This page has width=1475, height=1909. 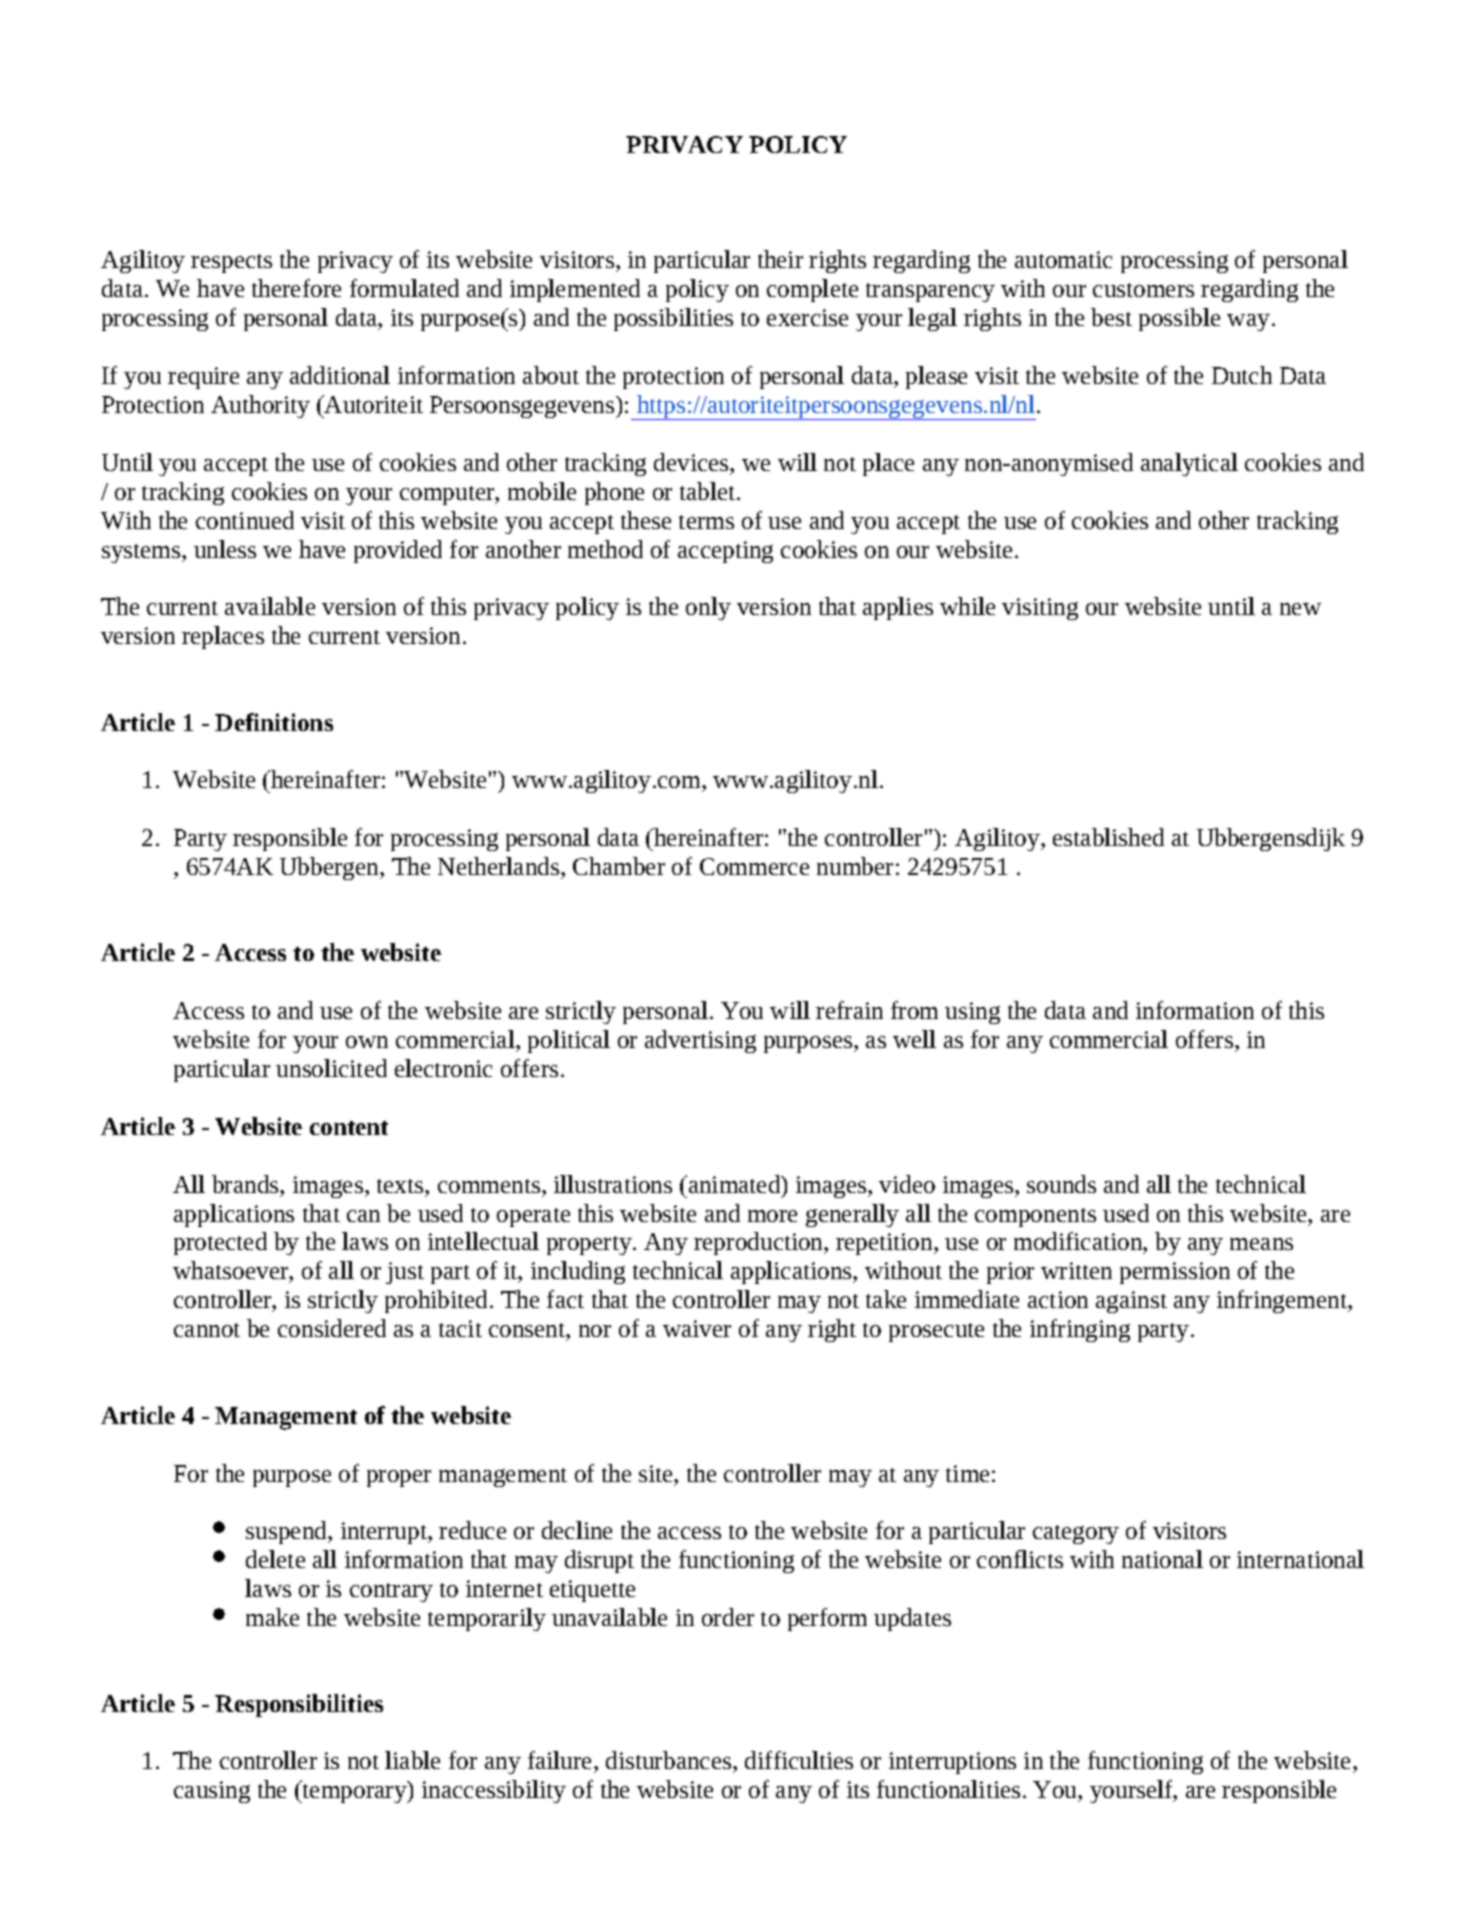 I want to click on possibilities, so click(x=673, y=319).
